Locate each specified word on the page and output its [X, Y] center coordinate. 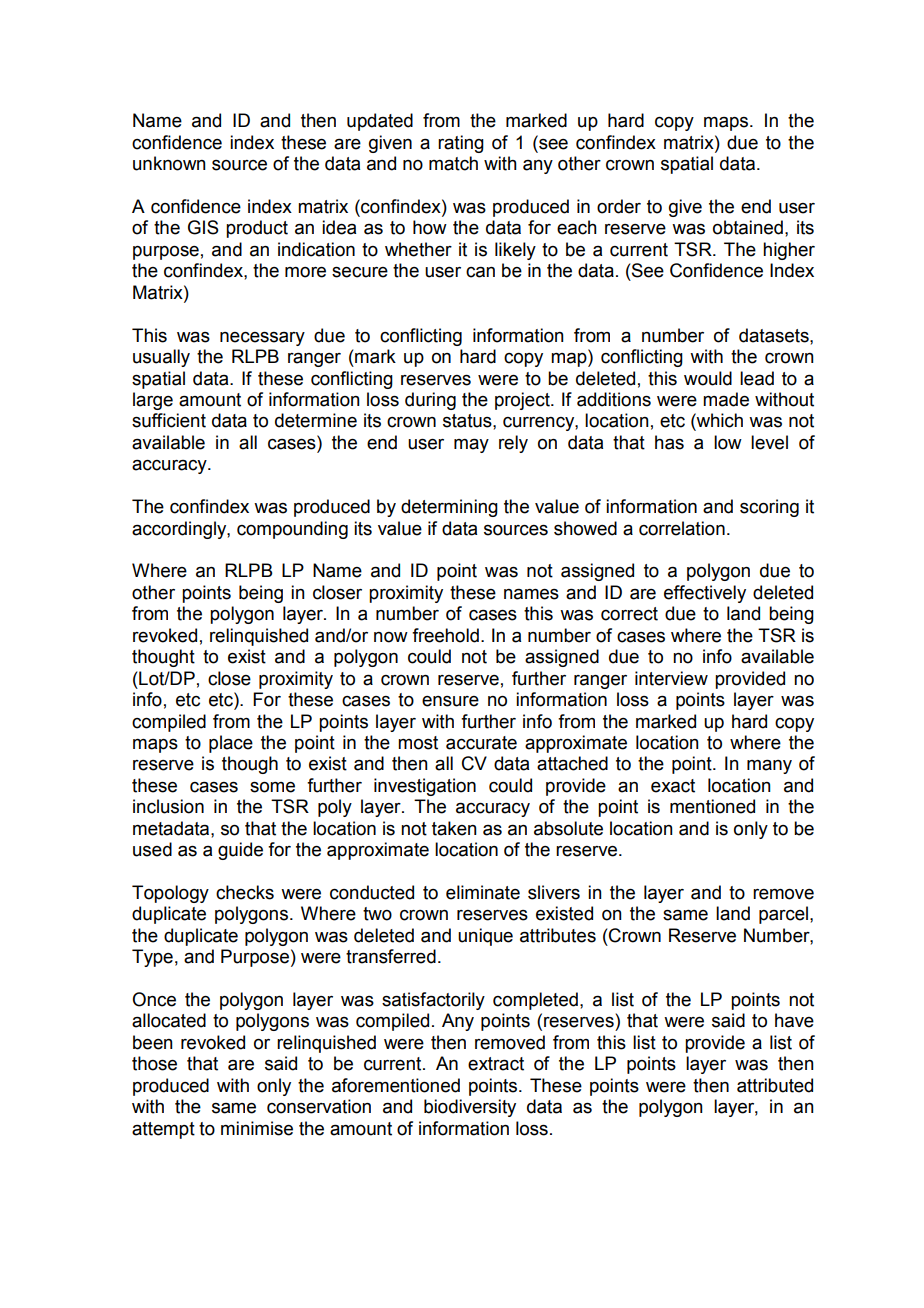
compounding [292, 530]
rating [461, 144]
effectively [705, 594]
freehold [445, 635]
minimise [257, 1128]
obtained [748, 227]
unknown [169, 163]
